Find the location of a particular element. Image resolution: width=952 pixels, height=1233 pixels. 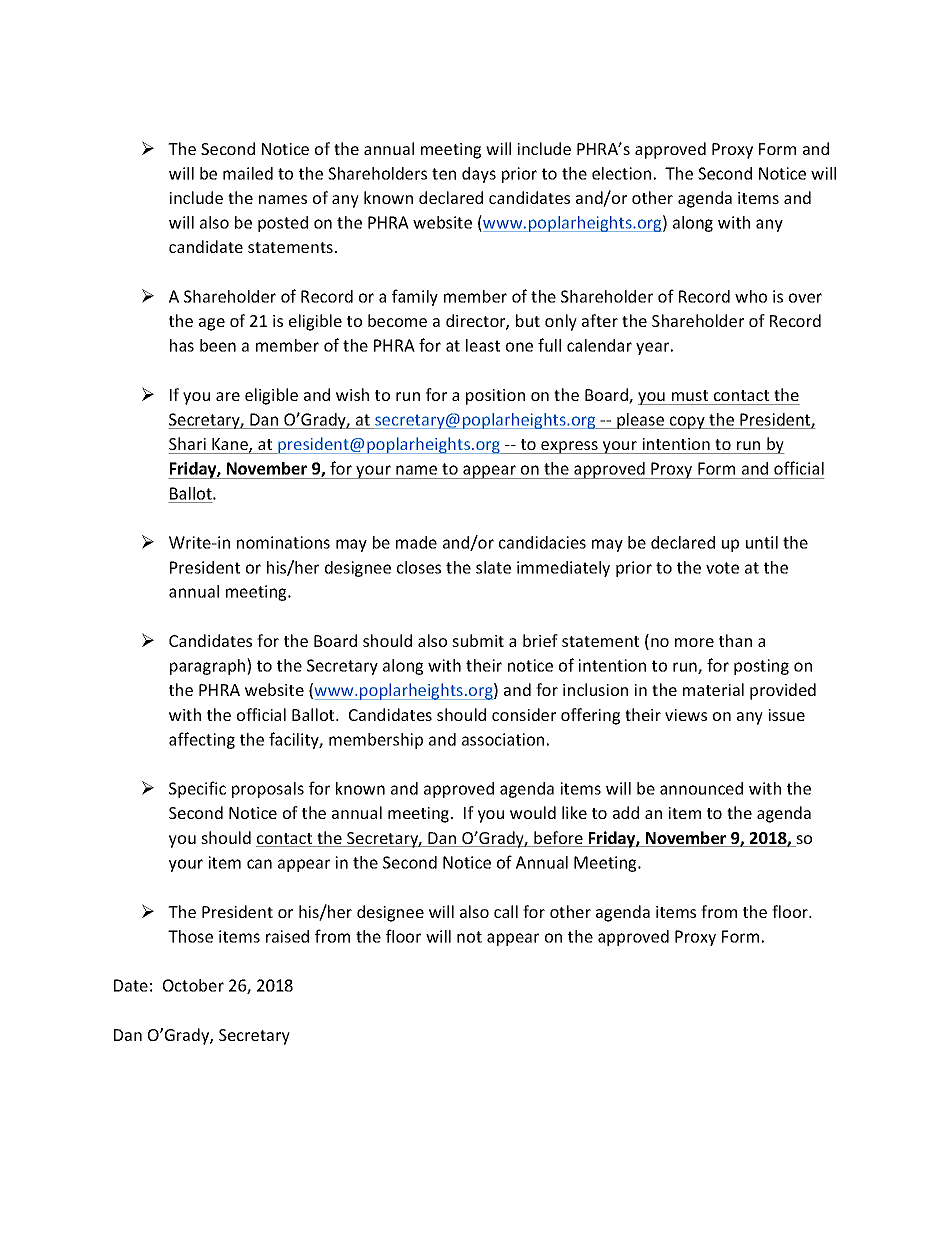

position is located at coordinates (495, 397).
